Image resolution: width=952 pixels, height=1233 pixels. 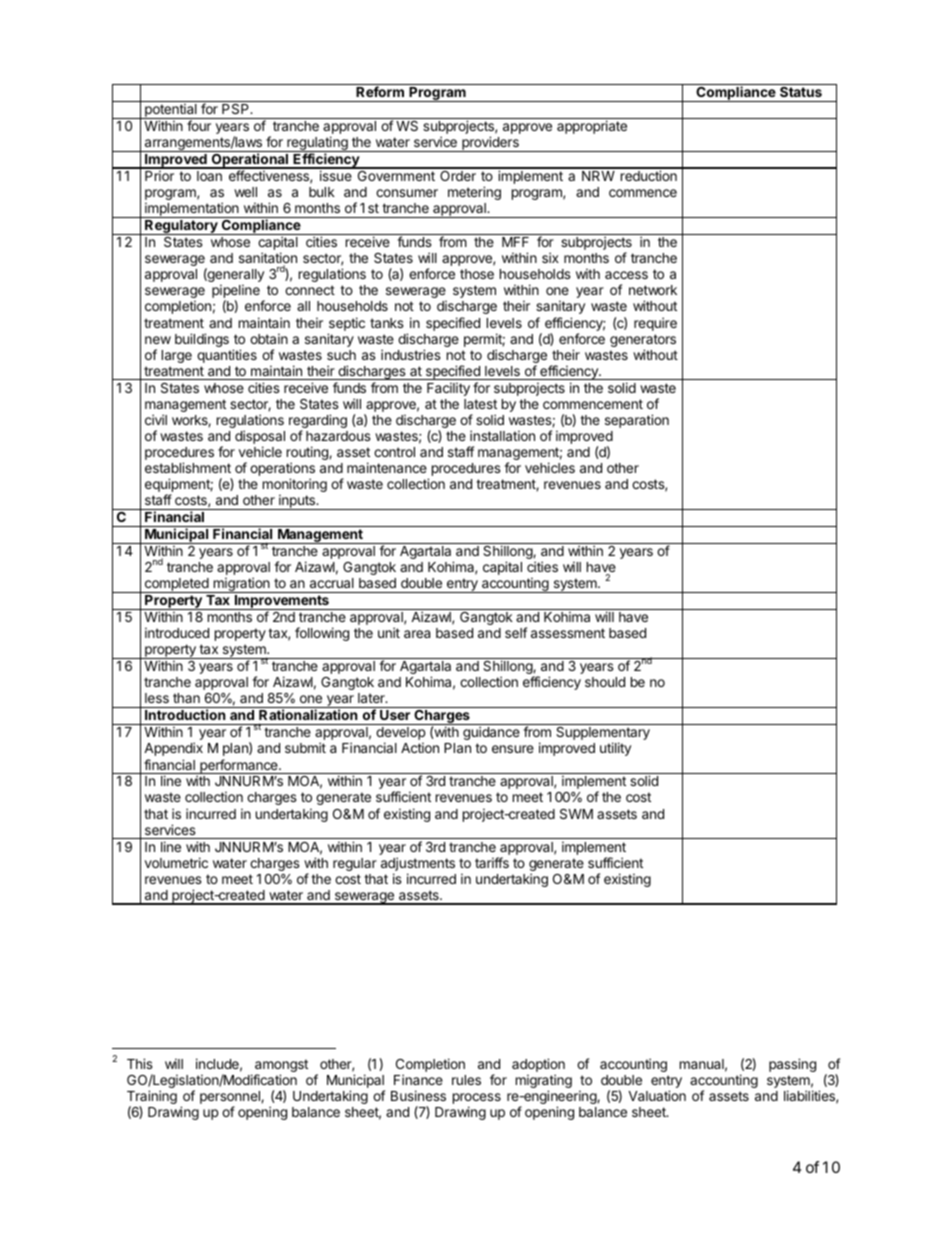 I want to click on four, so click(x=199, y=125).
